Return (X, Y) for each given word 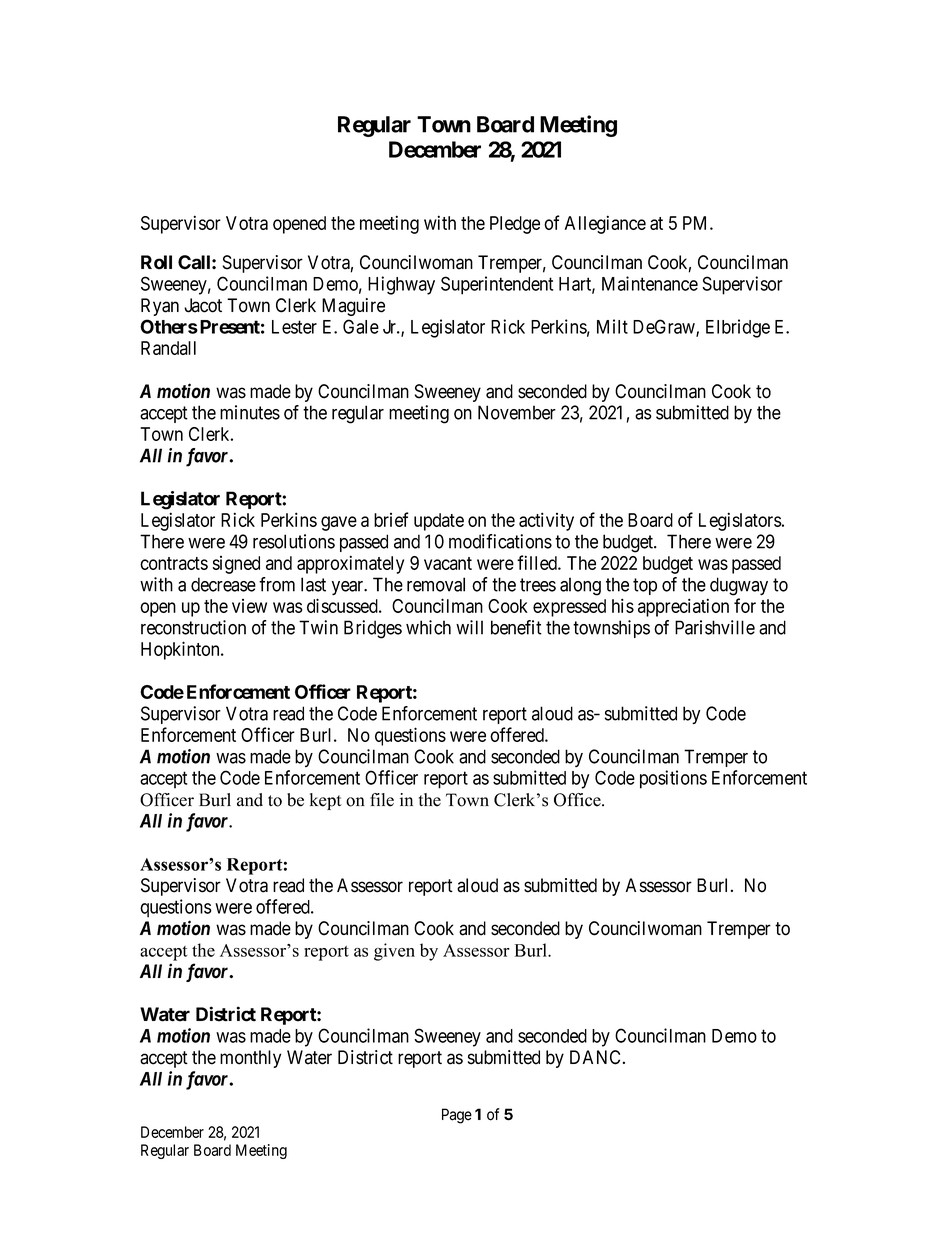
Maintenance (650, 283)
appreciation (683, 607)
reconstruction (193, 627)
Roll (156, 262)
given (394, 952)
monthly (250, 1059)
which (428, 627)
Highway (401, 285)
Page (457, 1116)
